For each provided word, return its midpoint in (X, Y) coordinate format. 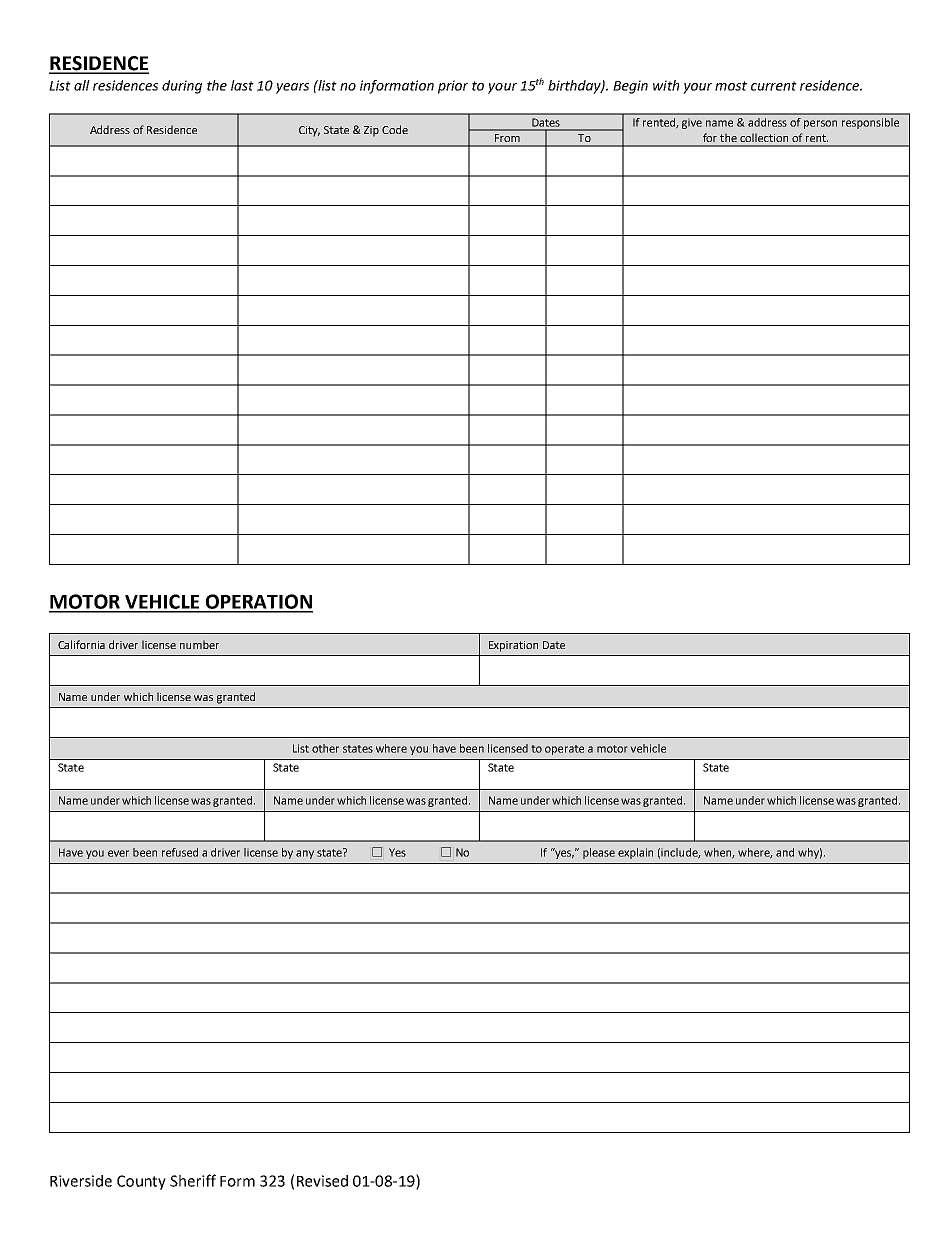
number (199, 644)
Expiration (513, 646)
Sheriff (193, 1180)
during (182, 87)
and (785, 852)
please (599, 853)
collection (764, 137)
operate (564, 750)
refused (180, 852)
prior (453, 87)
